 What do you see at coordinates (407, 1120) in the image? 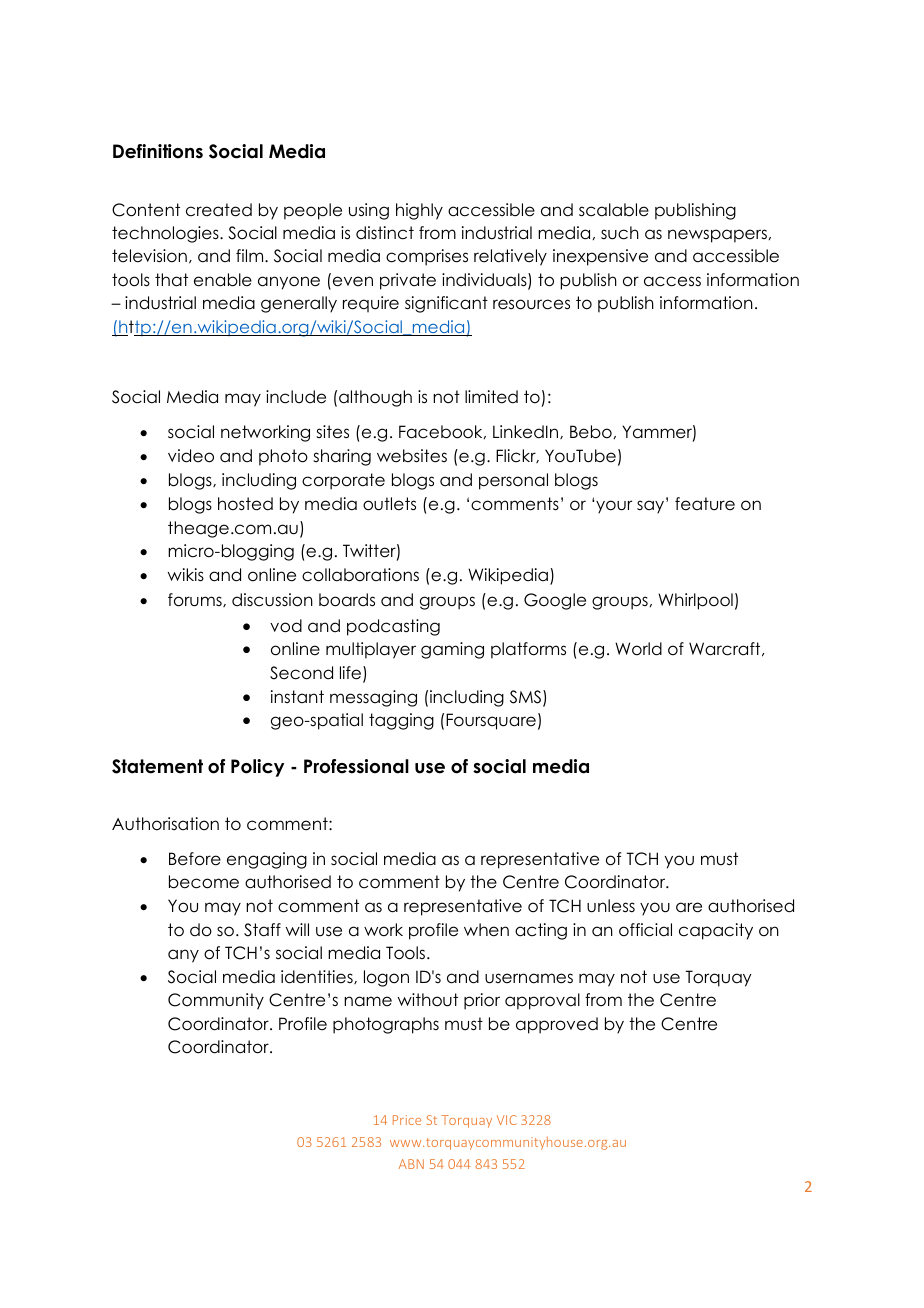
I see `Price` at bounding box center [407, 1120].
